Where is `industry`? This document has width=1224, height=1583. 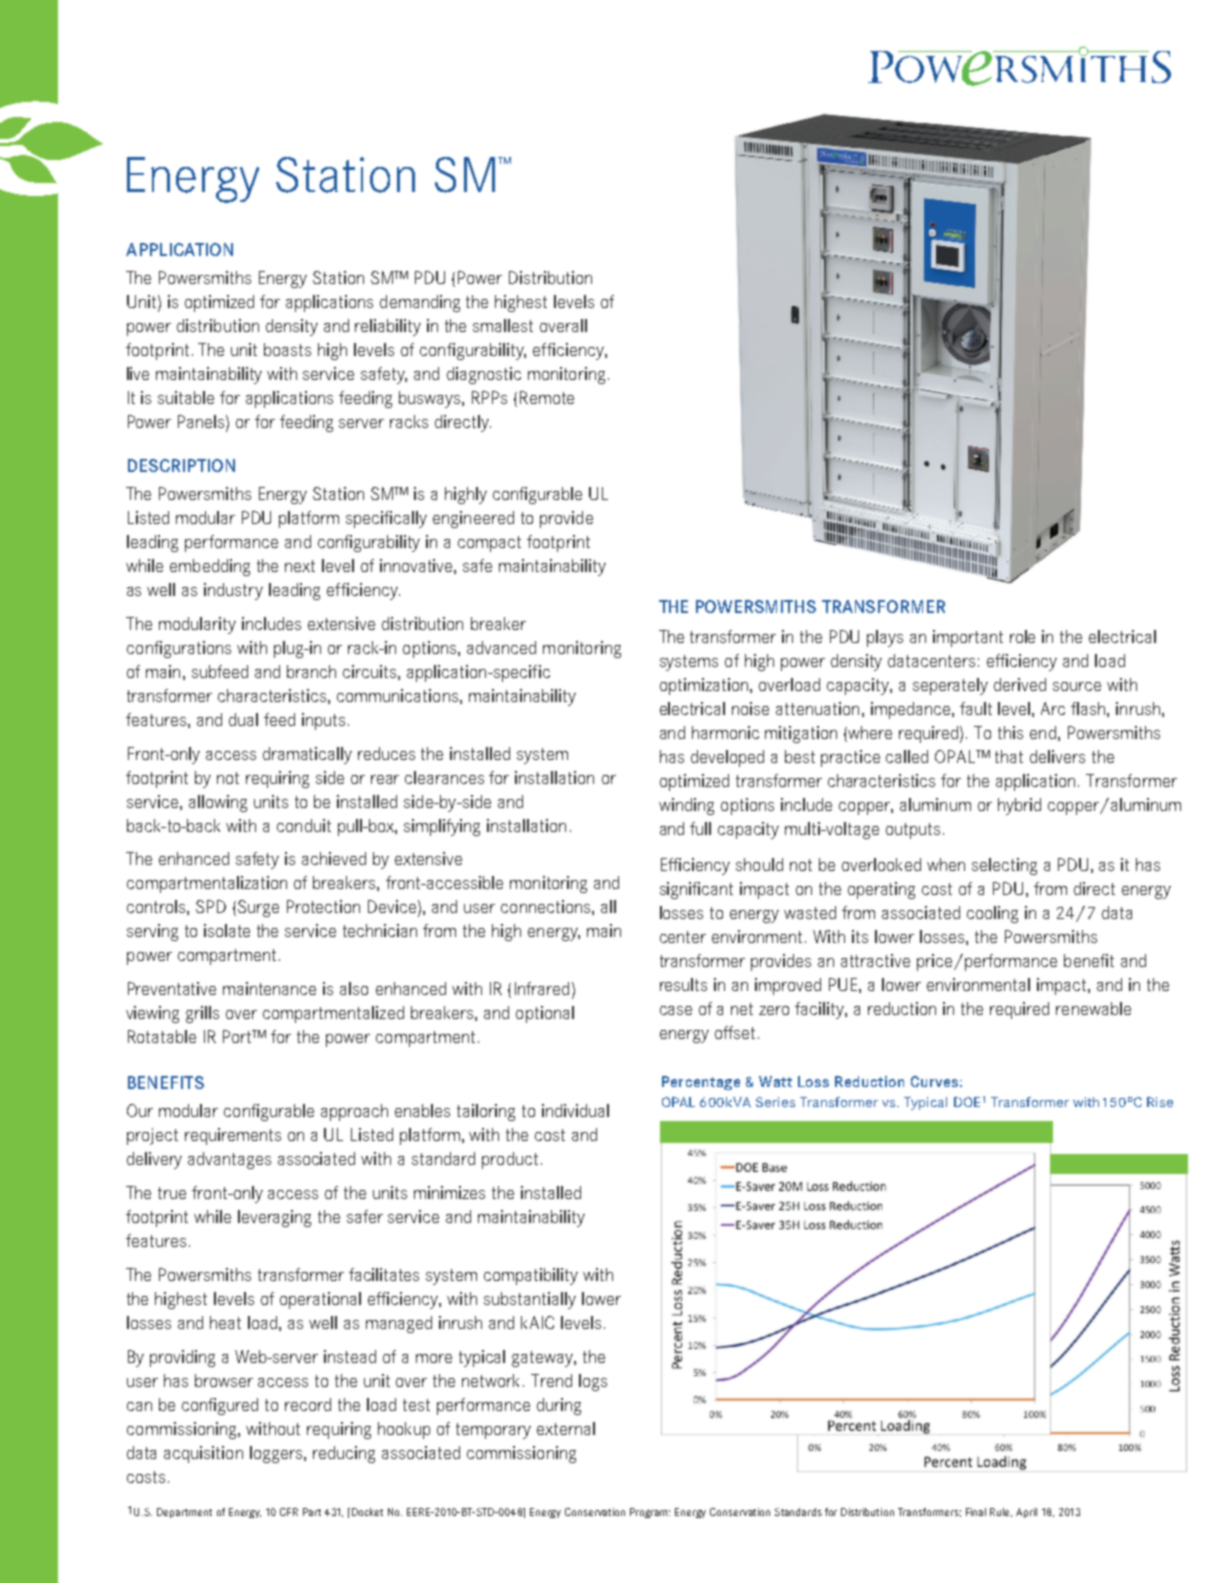 industry is located at coordinates (233, 591).
